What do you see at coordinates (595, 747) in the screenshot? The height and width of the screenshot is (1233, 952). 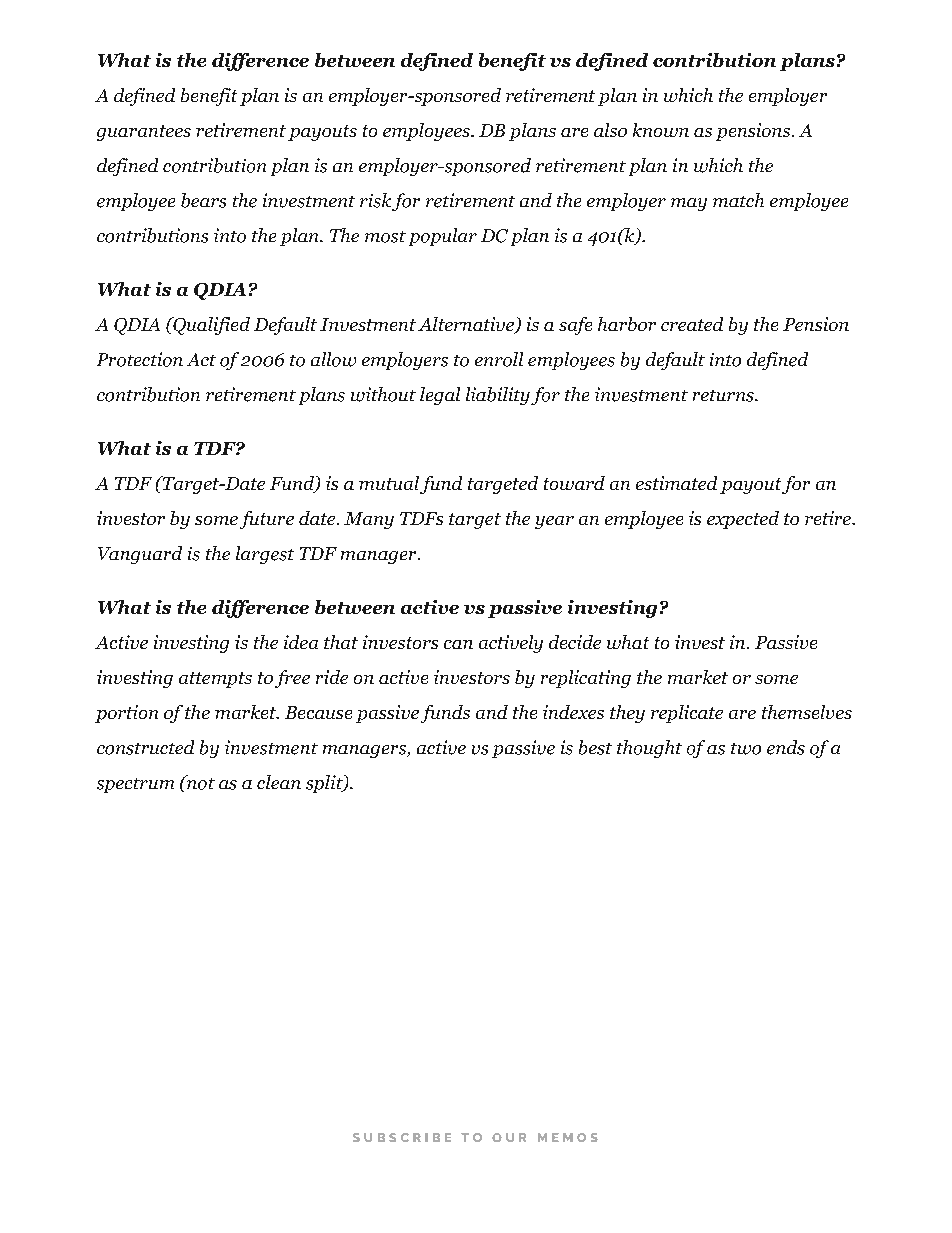 I see `best` at bounding box center [595, 747].
